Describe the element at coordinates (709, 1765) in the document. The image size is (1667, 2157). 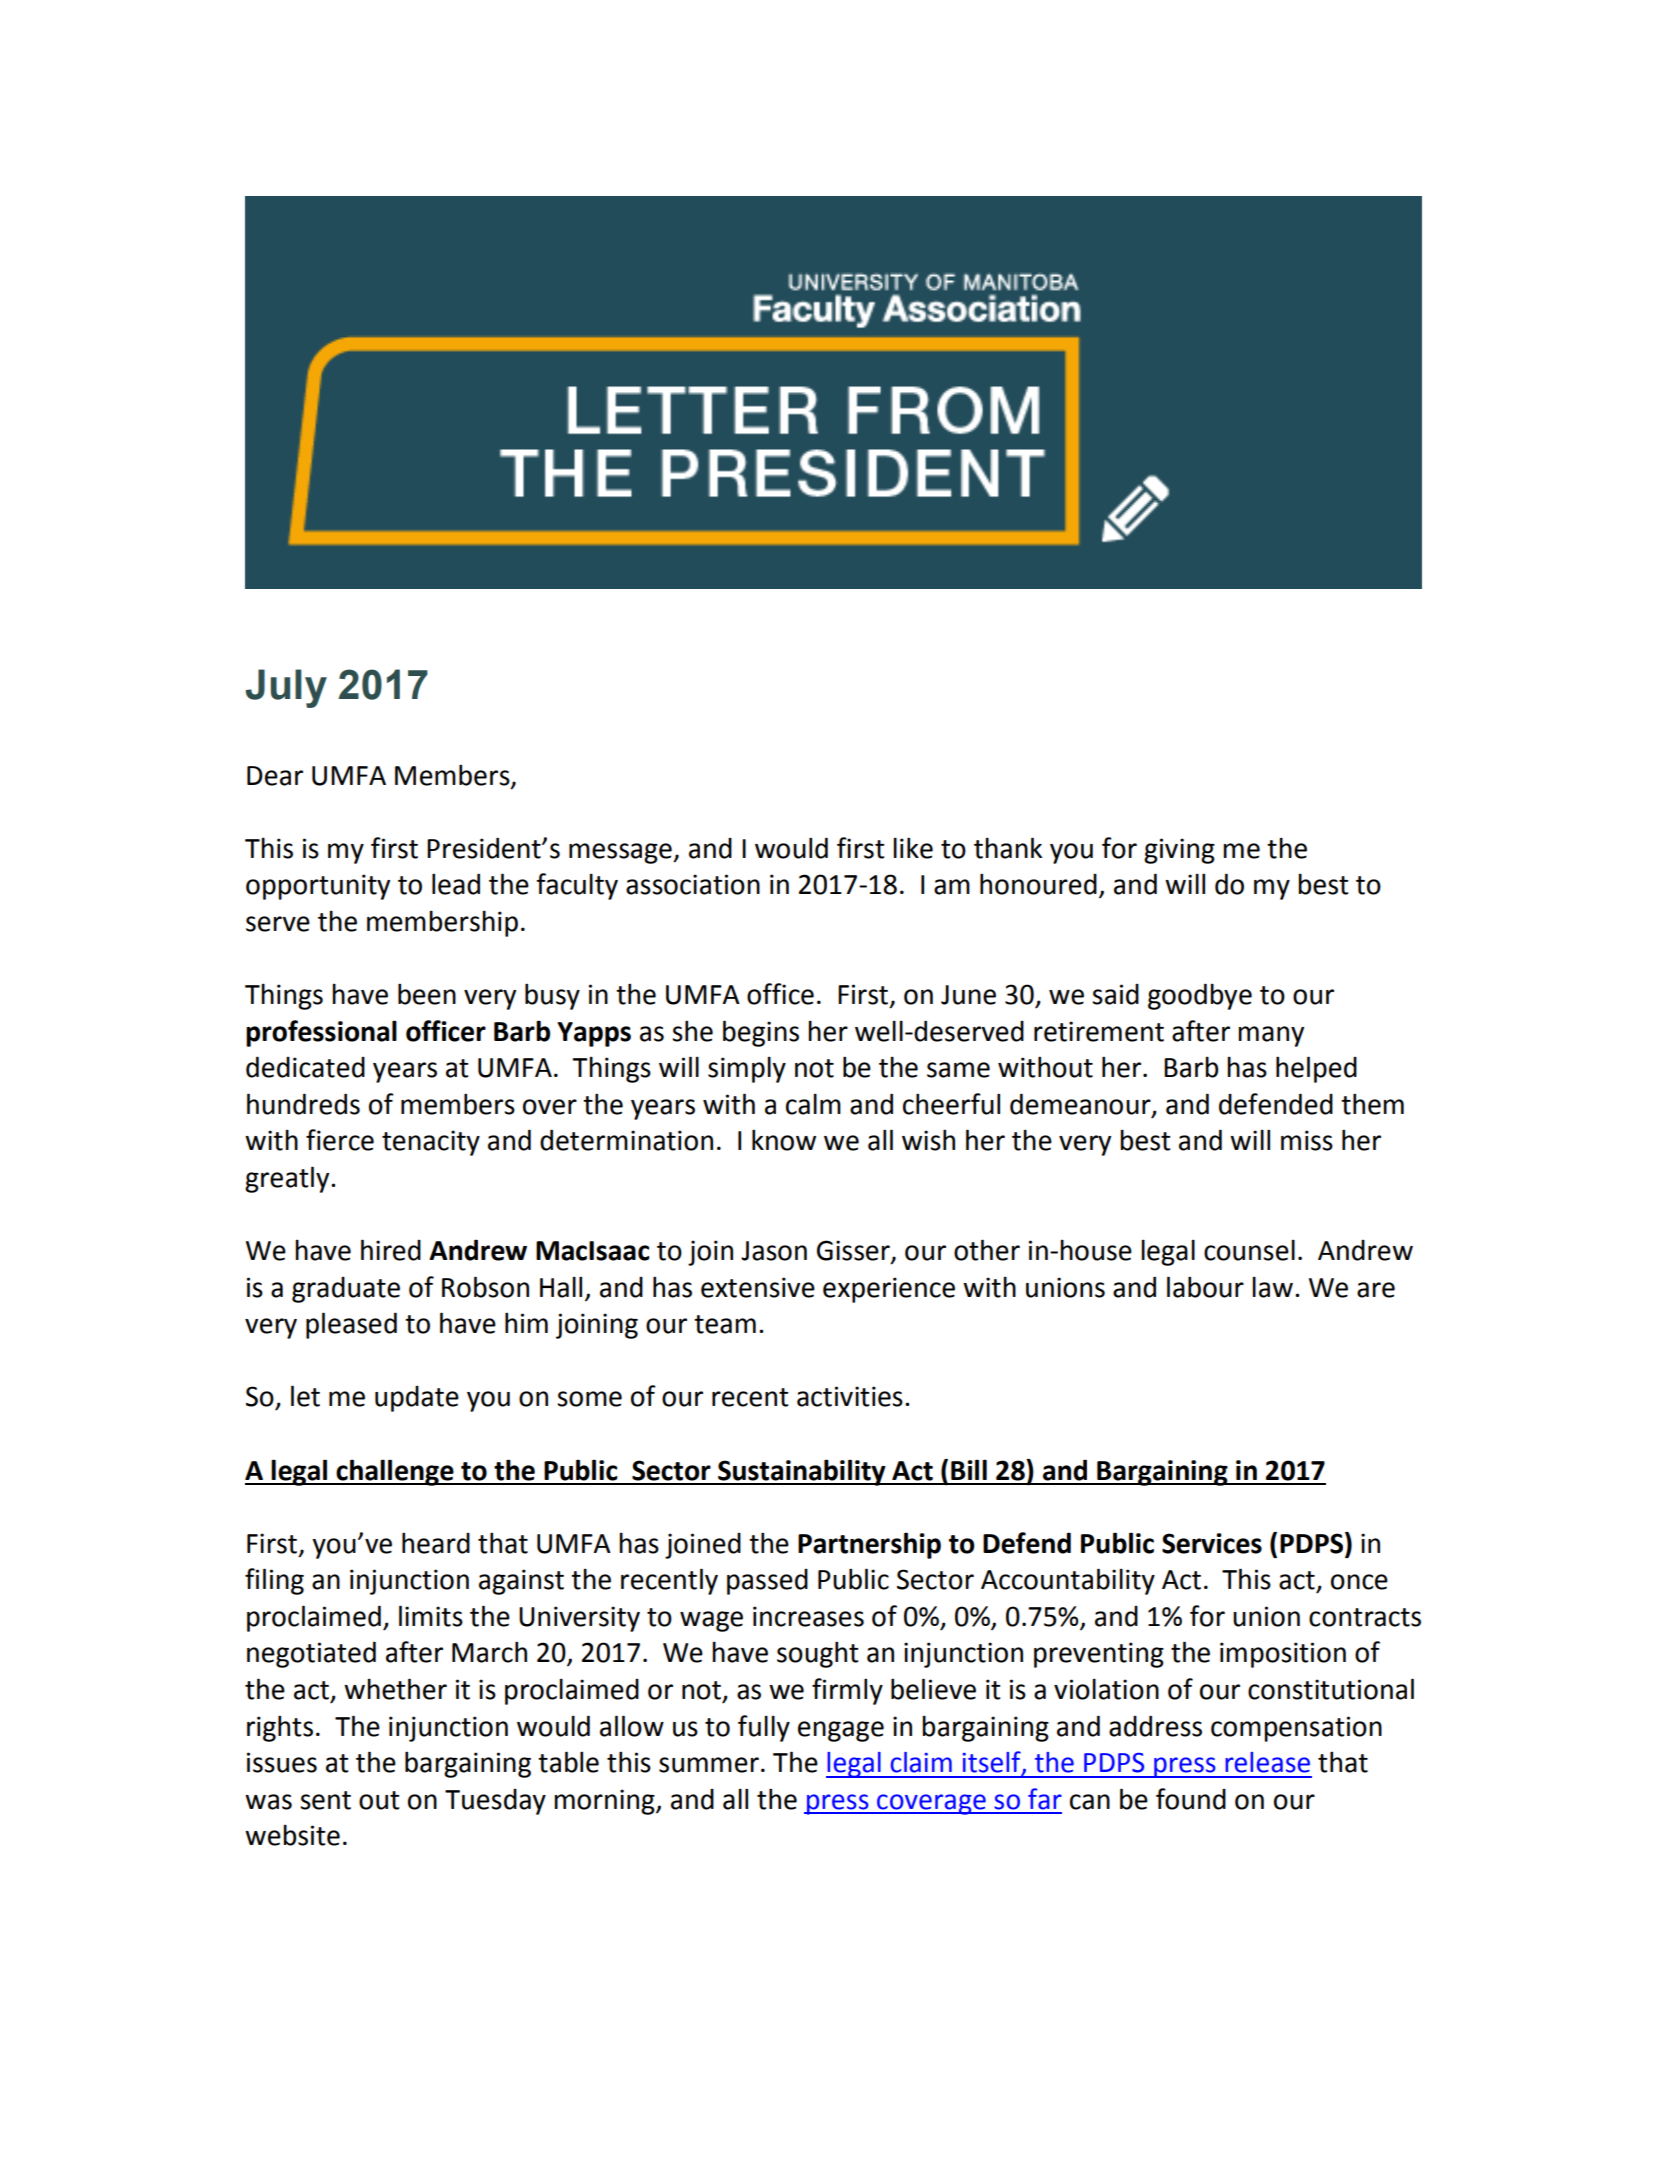
I see `summer` at that location.
